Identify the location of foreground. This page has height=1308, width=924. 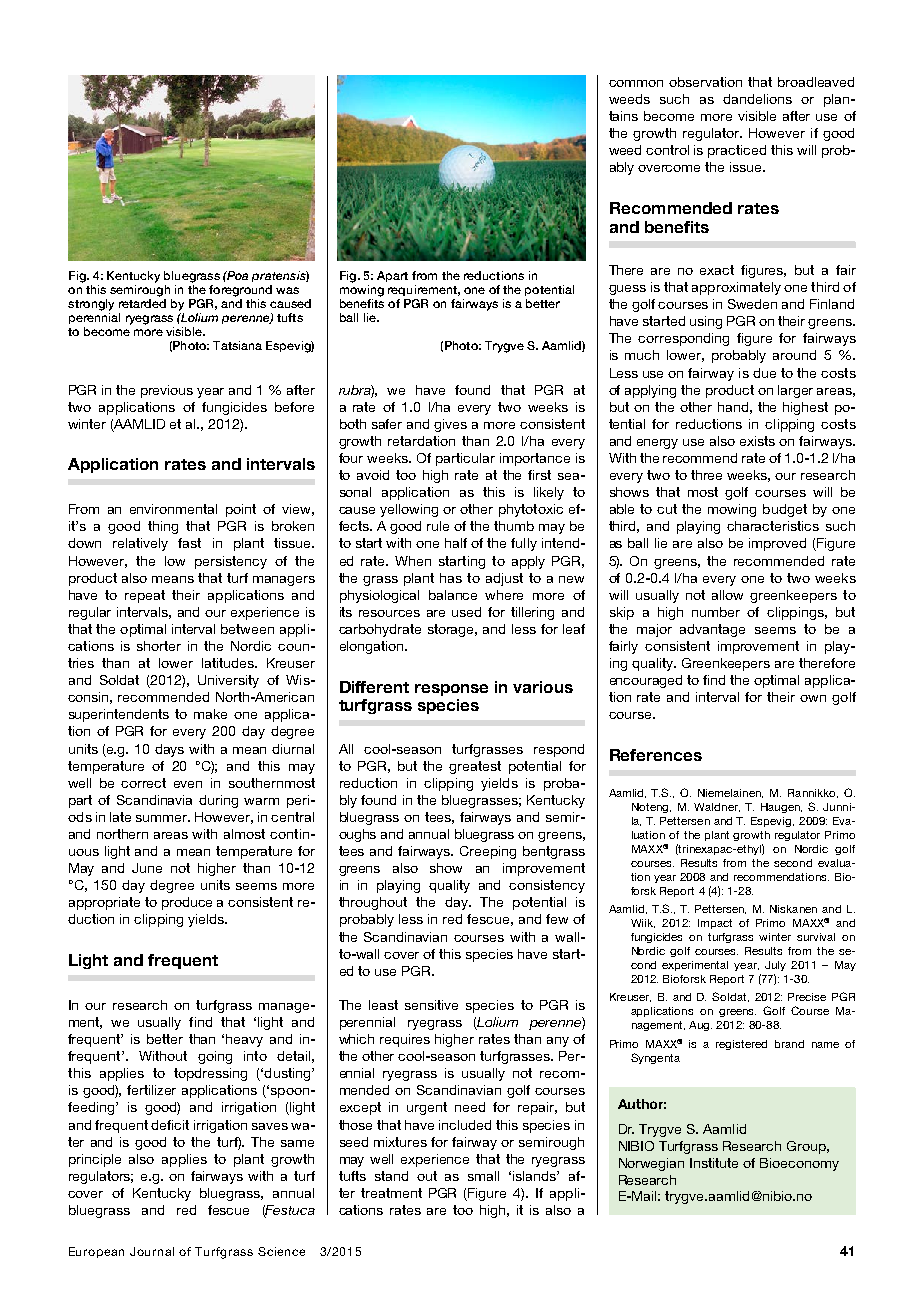
(240, 291).
